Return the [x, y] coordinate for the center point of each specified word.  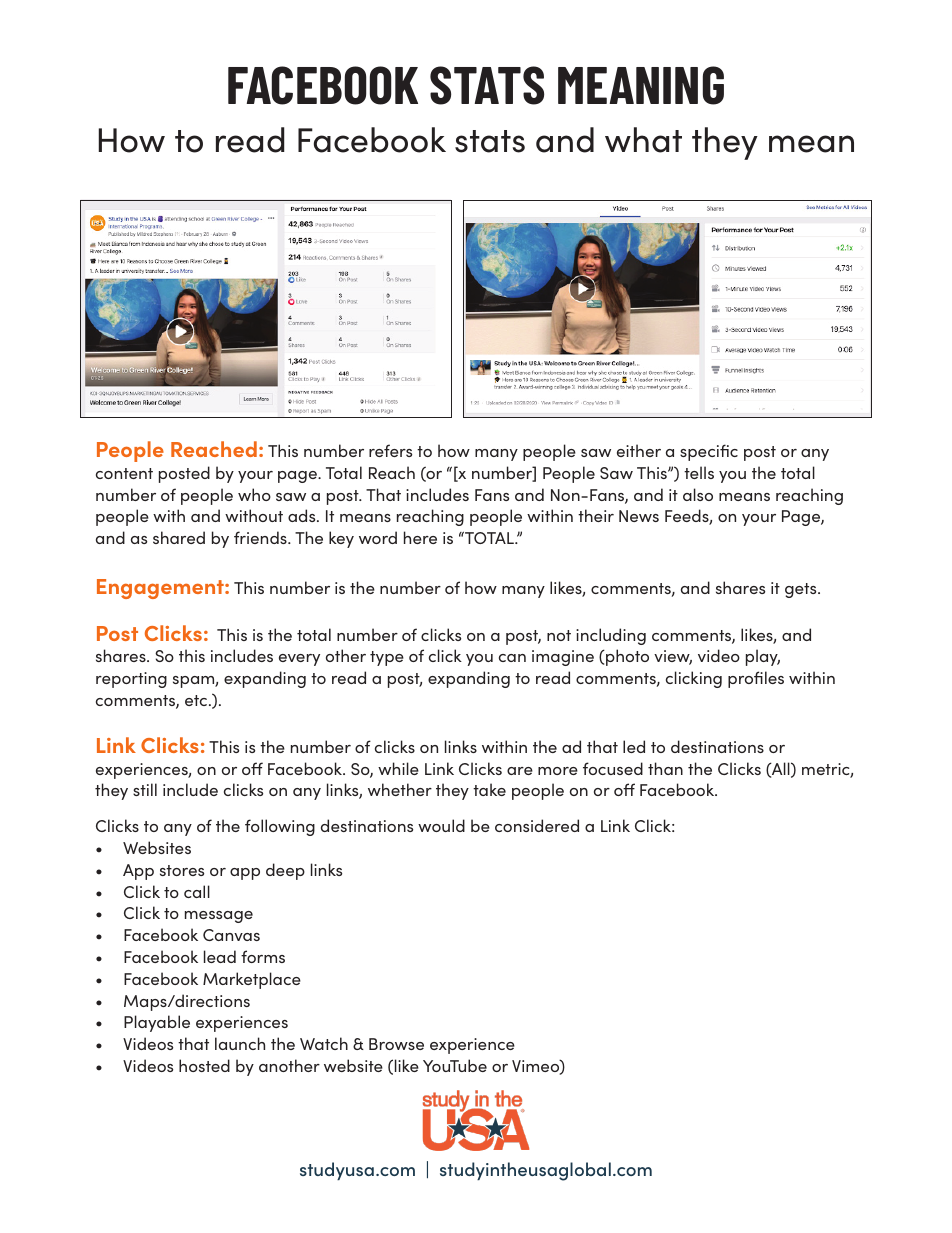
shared [179, 537]
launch [240, 1043]
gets [802, 590]
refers [390, 450]
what [643, 140]
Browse [396, 1044]
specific [709, 452]
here [420, 537]
